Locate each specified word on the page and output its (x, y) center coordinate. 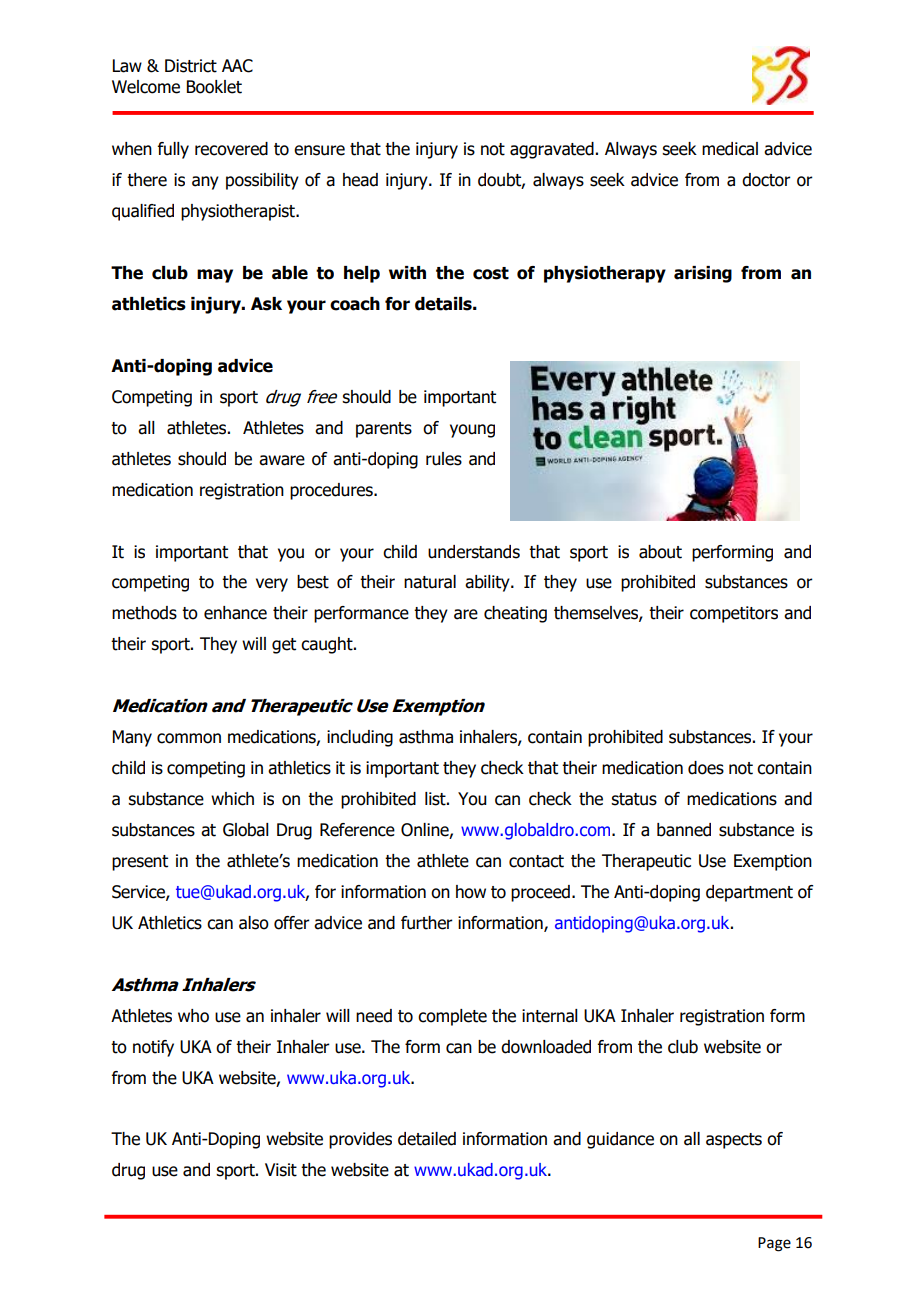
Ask (266, 304)
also (254, 923)
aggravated (552, 150)
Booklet (214, 87)
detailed (427, 1139)
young (472, 431)
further (427, 923)
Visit (281, 1170)
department (749, 893)
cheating (515, 614)
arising (703, 274)
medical (730, 149)
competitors (734, 614)
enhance (235, 613)
